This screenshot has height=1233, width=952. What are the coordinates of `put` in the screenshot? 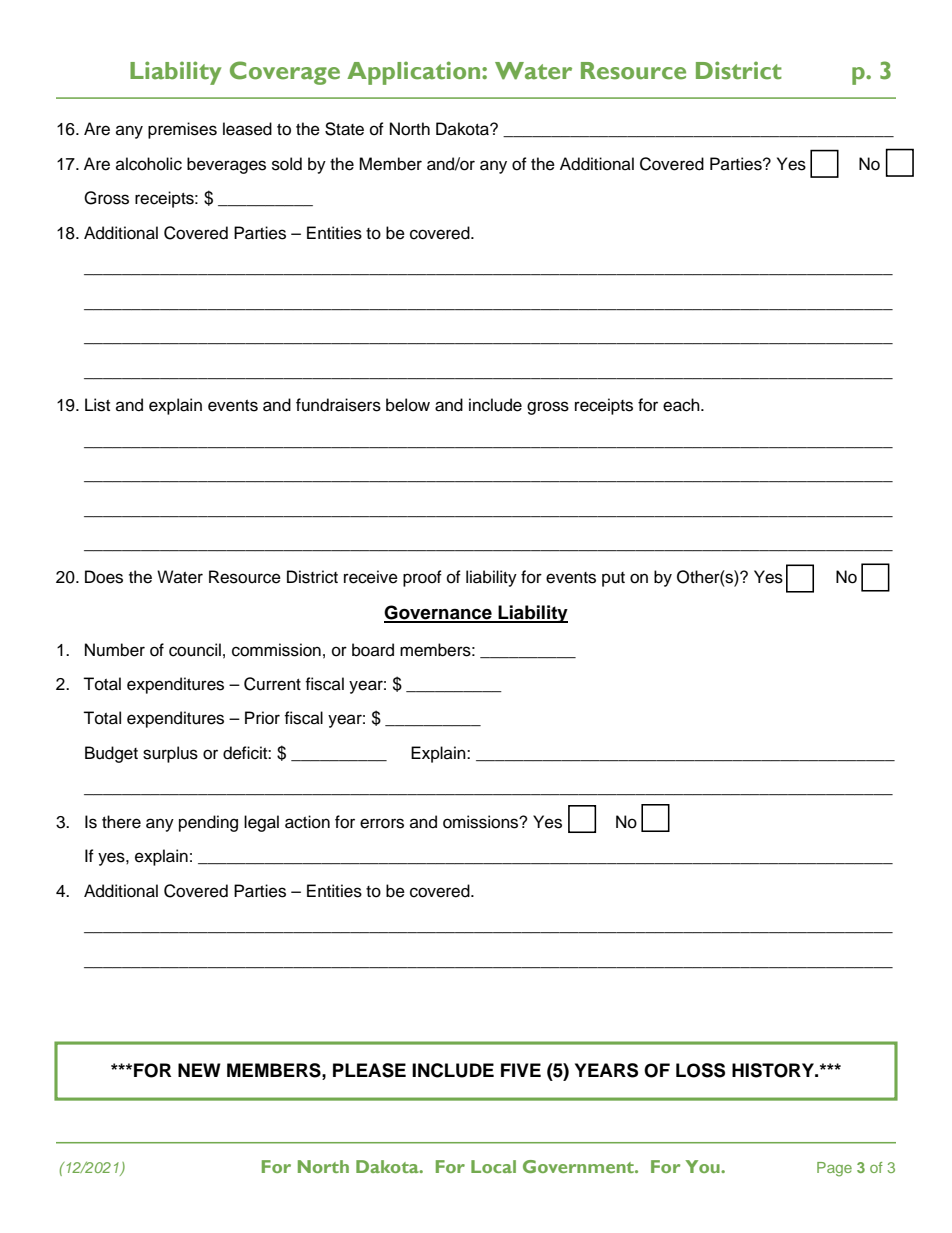 It's located at (613, 579).
